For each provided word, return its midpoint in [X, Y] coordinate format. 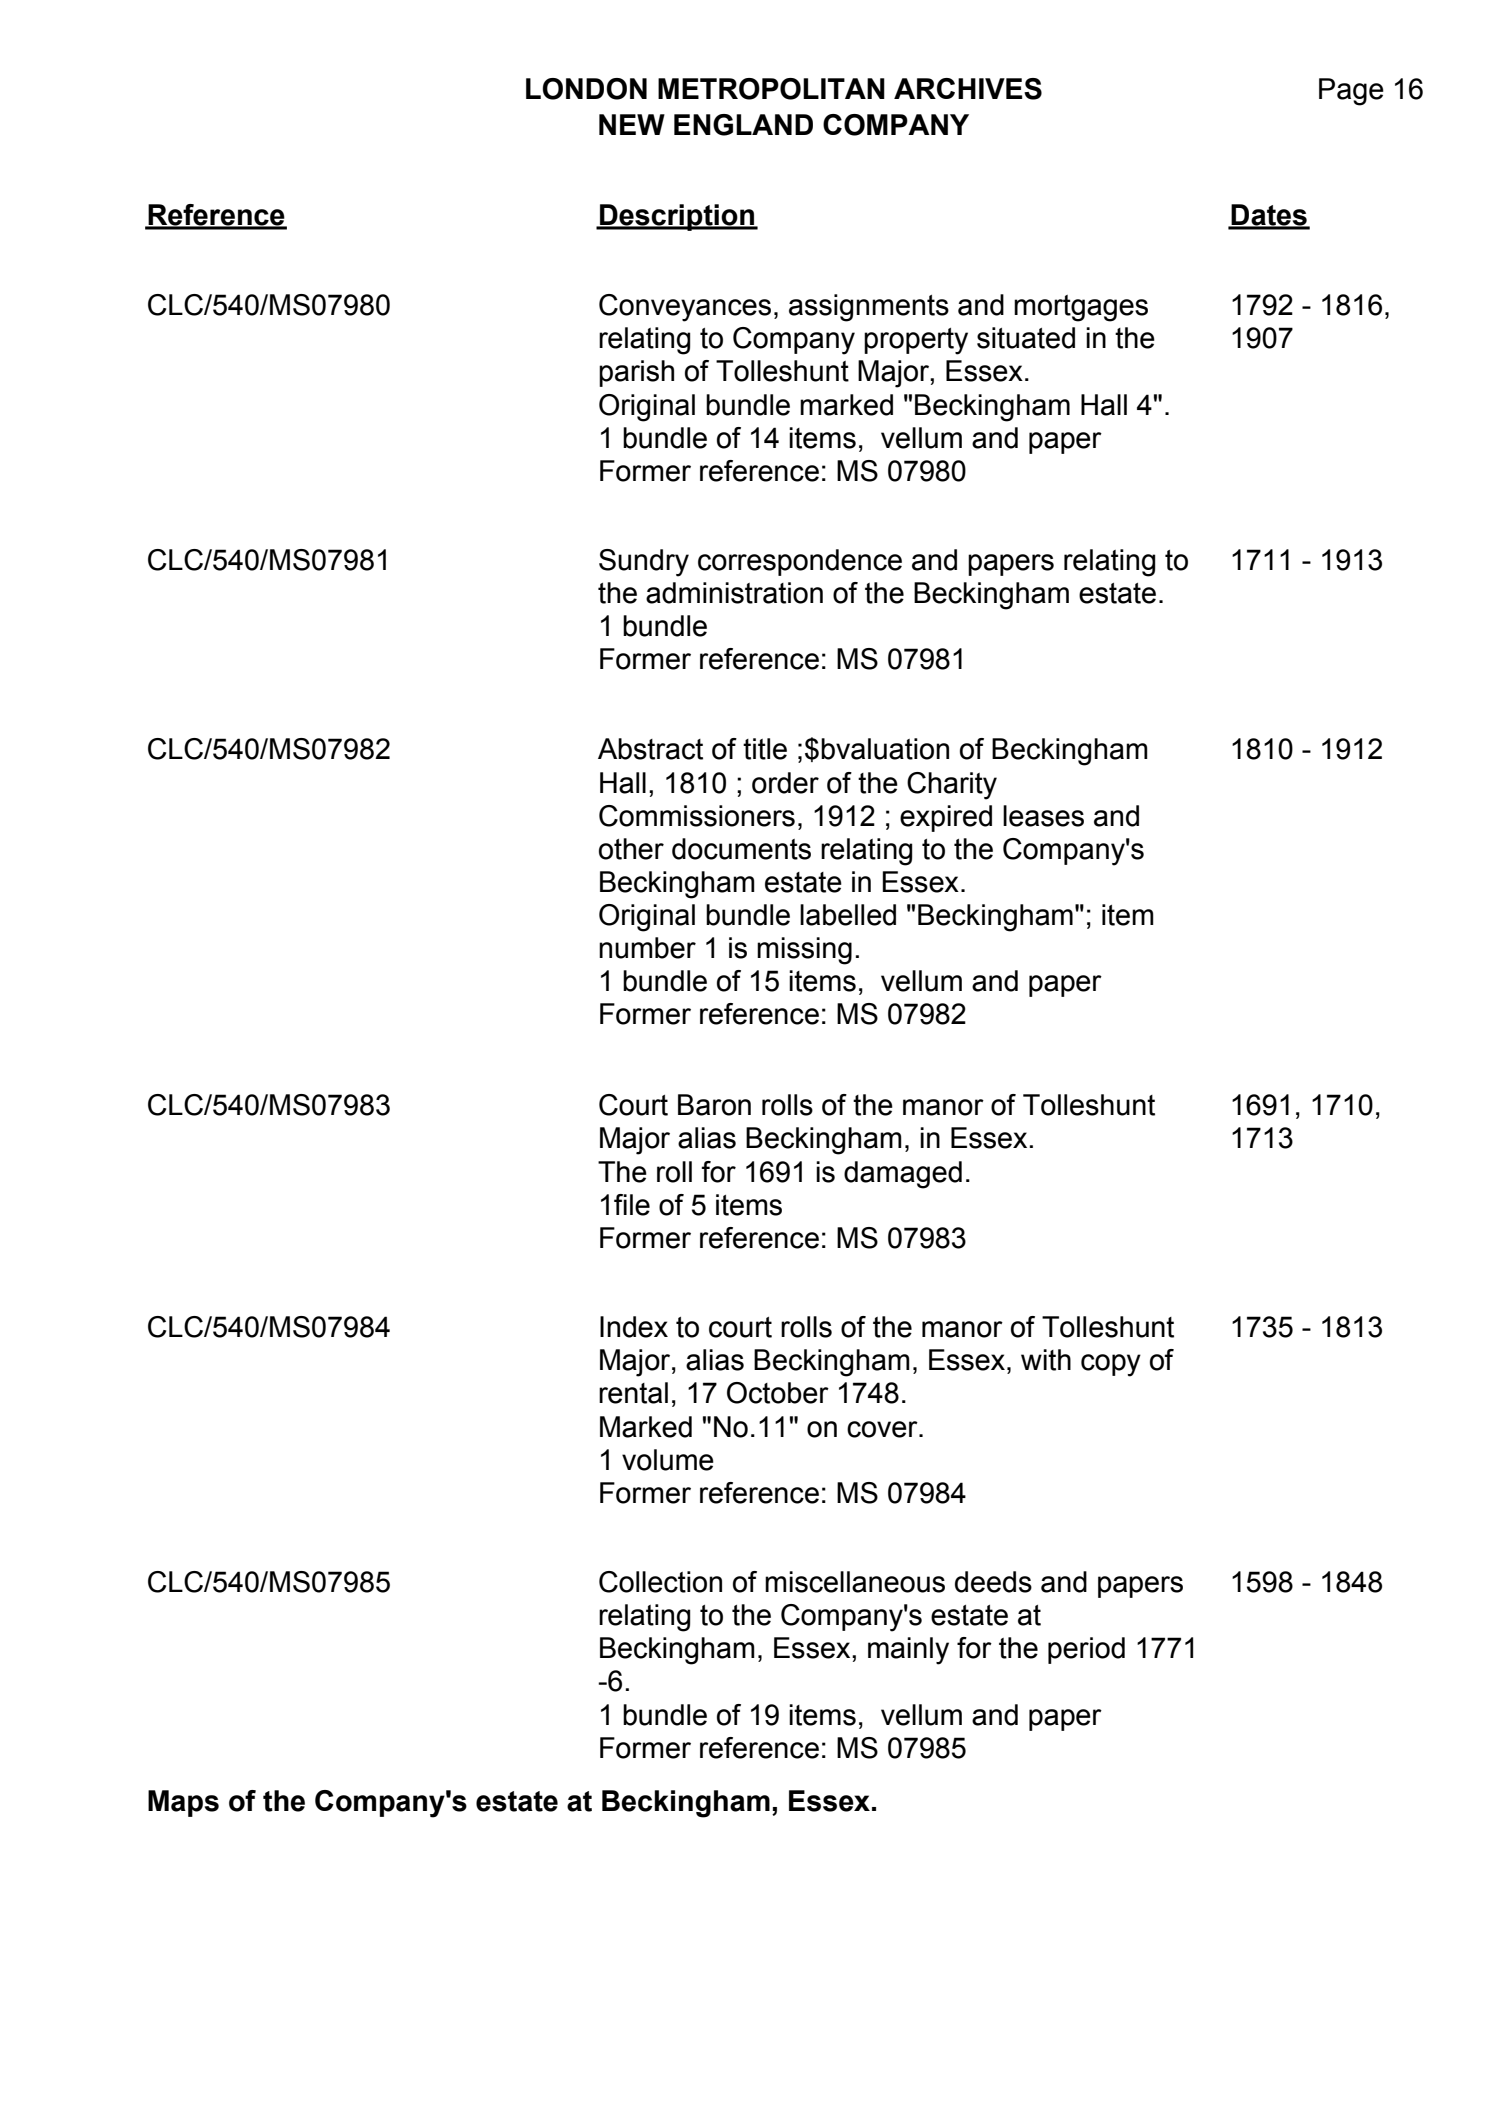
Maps [183, 1803]
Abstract [650, 749]
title [765, 749]
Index [634, 1327]
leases [1043, 816]
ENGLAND [743, 125]
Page [1351, 92]
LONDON [586, 89]
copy [1111, 1365]
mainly [908, 1651]
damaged [903, 1175]
